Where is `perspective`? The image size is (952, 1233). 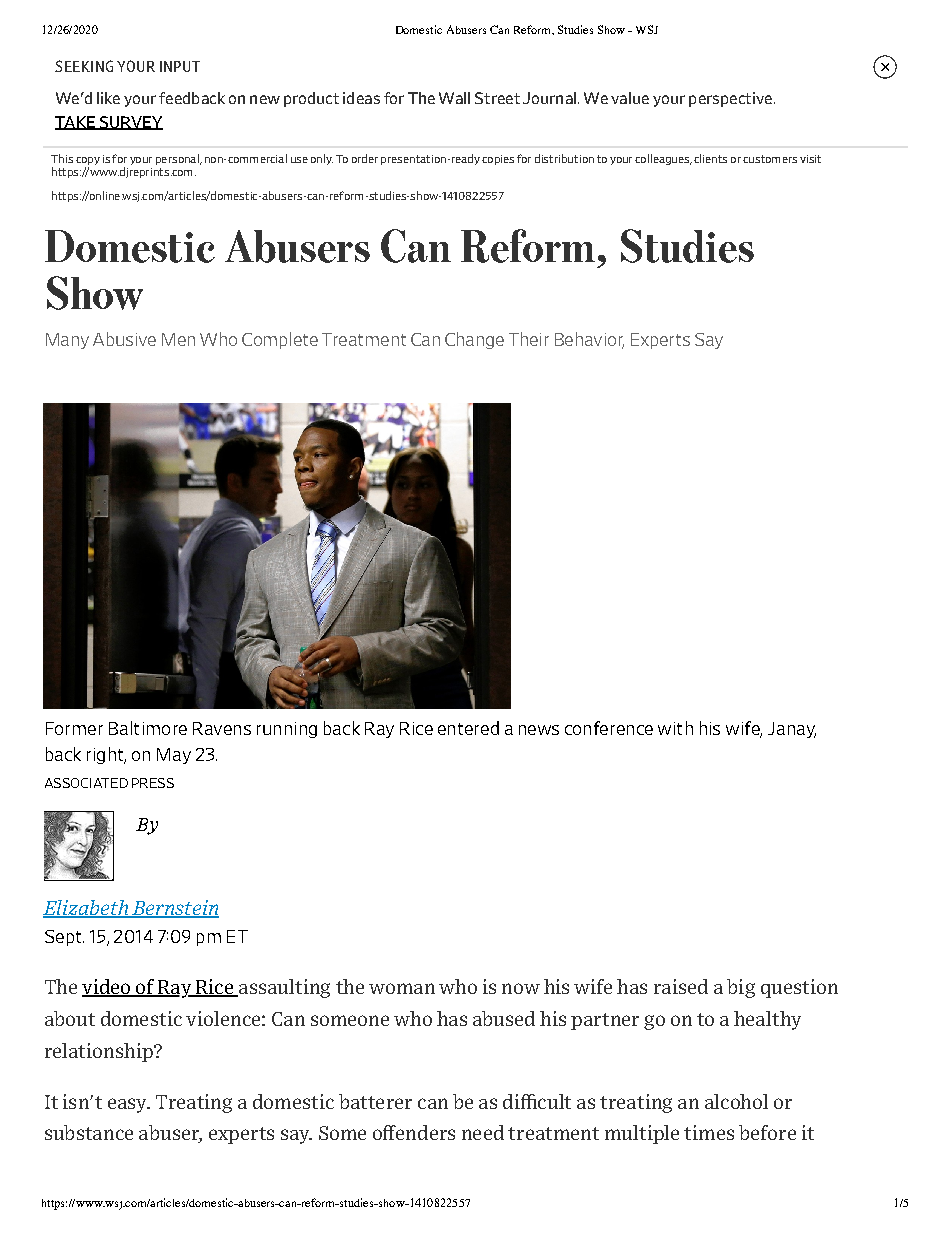 perspective is located at coordinates (730, 99).
